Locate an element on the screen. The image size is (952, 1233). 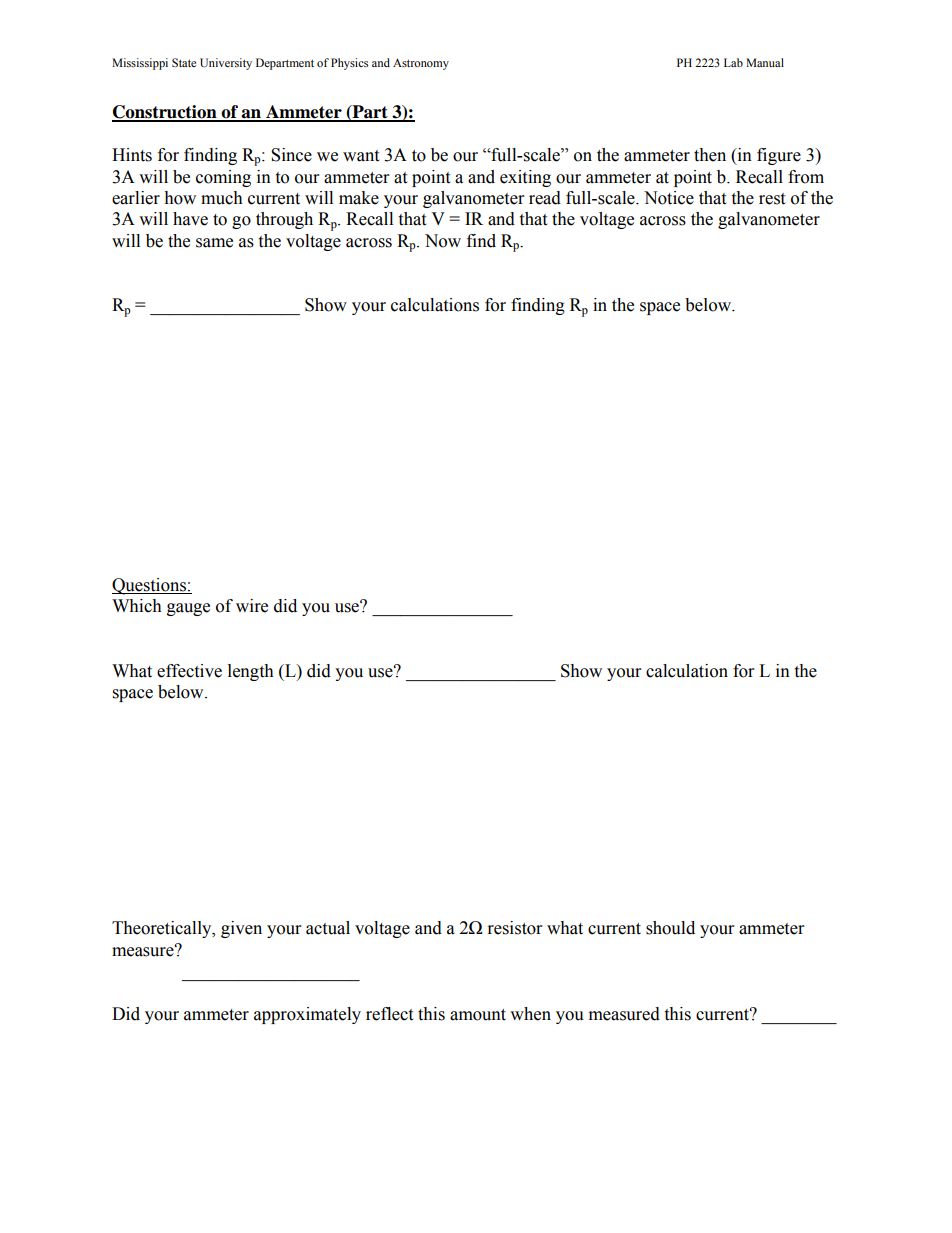
Astronomy is located at coordinates (421, 64).
